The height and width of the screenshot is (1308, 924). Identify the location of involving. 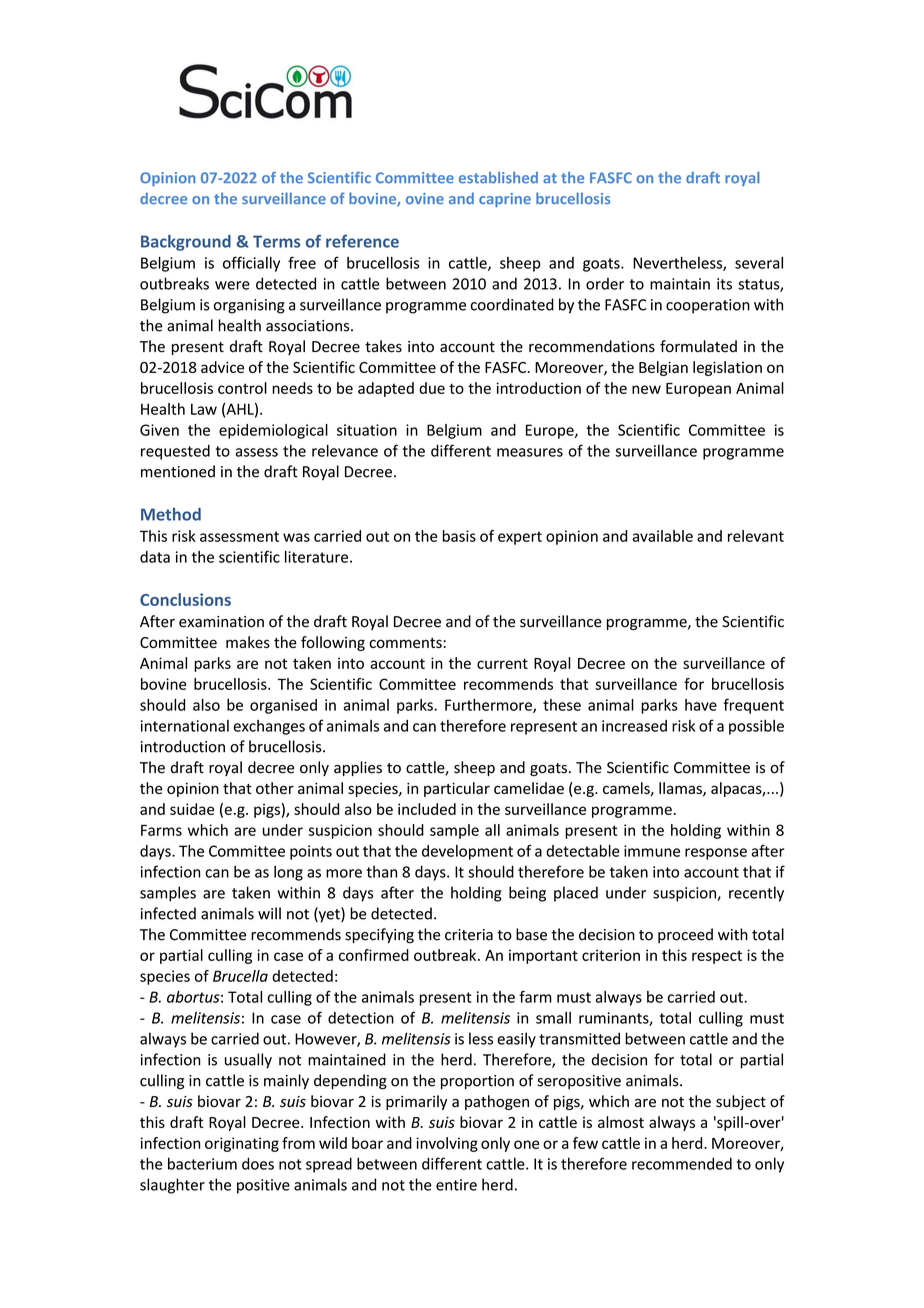
(447, 1144).
